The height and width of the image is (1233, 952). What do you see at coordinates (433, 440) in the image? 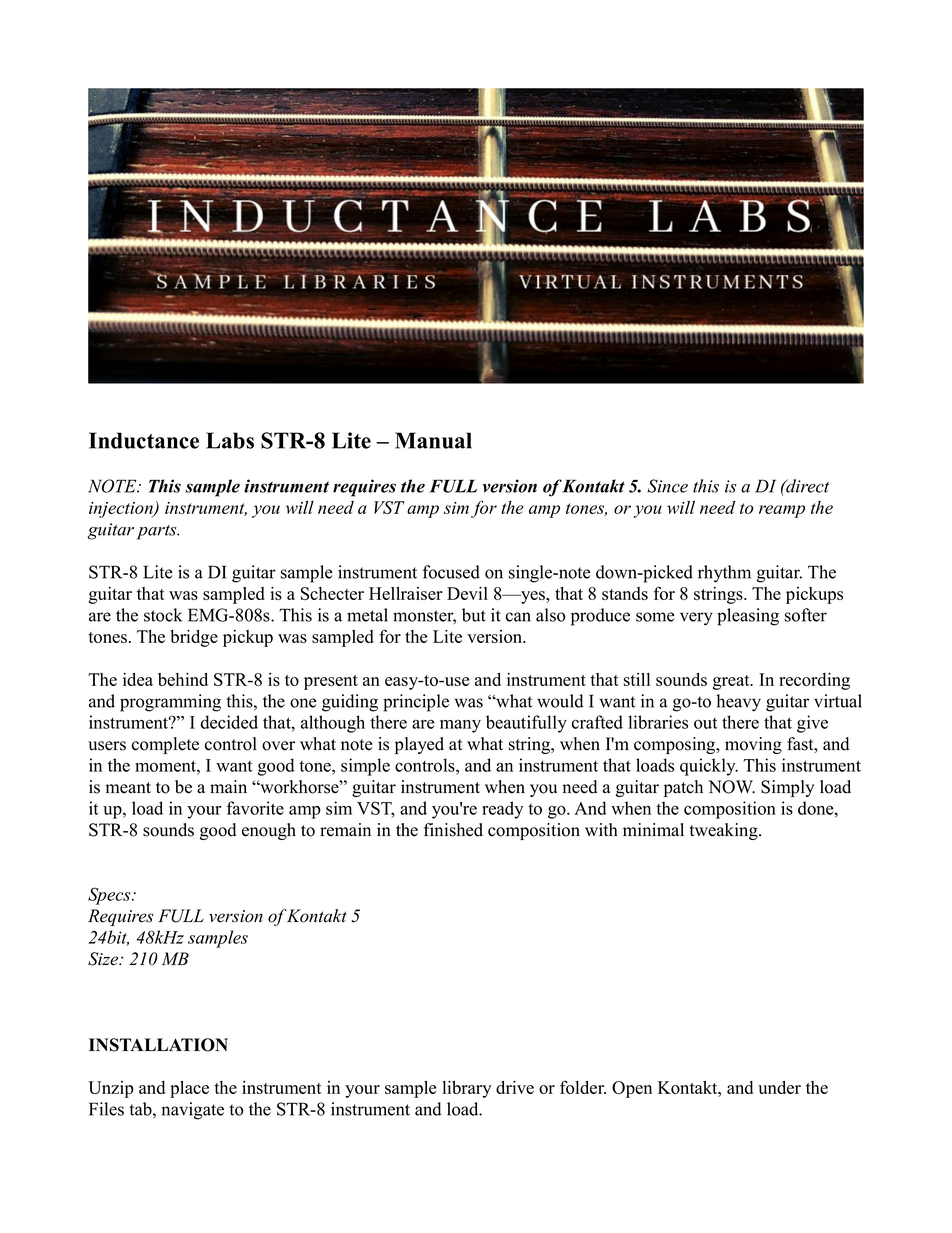
I see `Manual` at bounding box center [433, 440].
